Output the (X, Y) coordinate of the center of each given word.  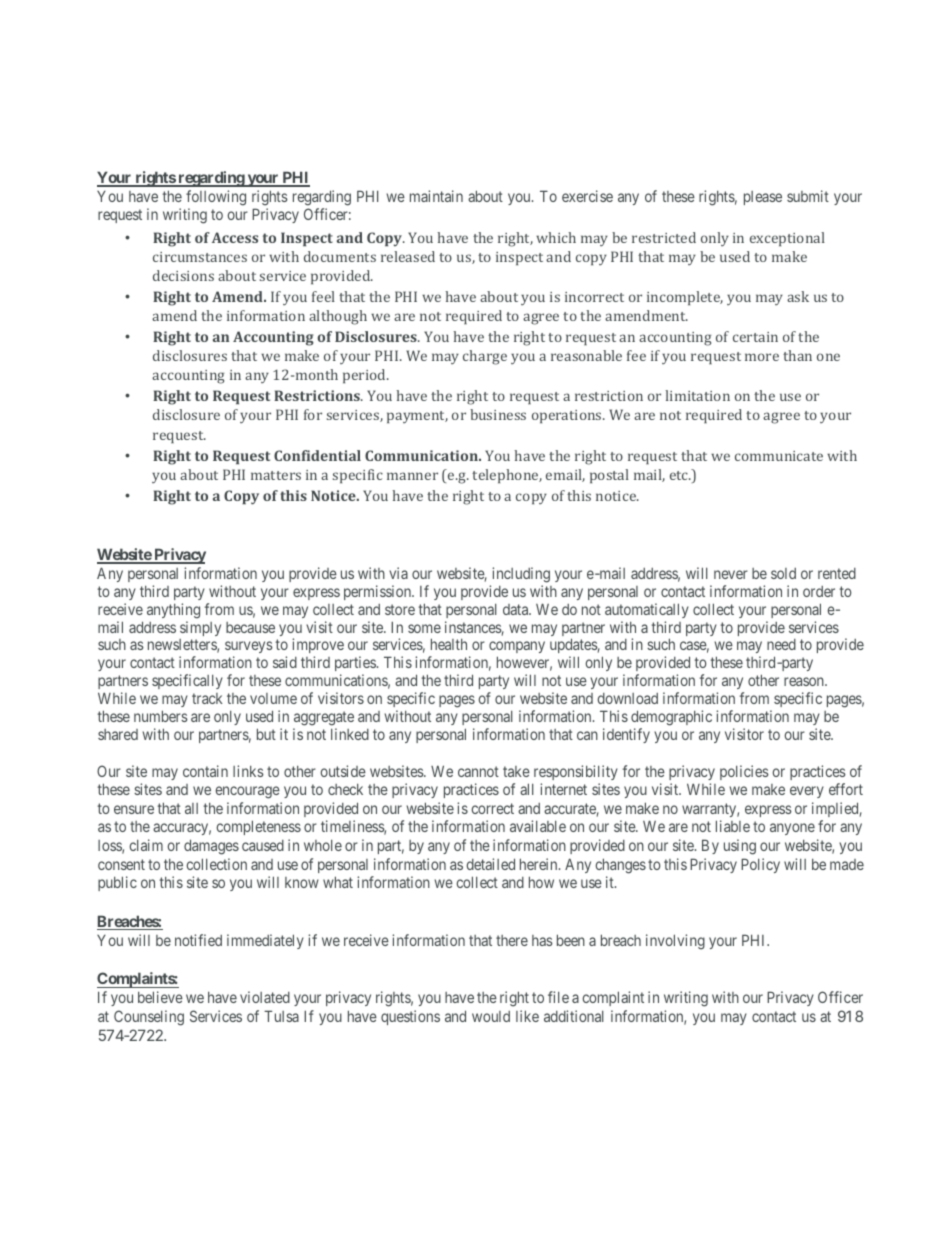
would (491, 1016)
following (216, 198)
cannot (478, 771)
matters (276, 475)
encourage (248, 792)
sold (783, 573)
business (498, 414)
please (763, 198)
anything (173, 611)
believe (160, 997)
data (517, 609)
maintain (436, 196)
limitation (698, 395)
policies (744, 772)
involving (675, 942)
